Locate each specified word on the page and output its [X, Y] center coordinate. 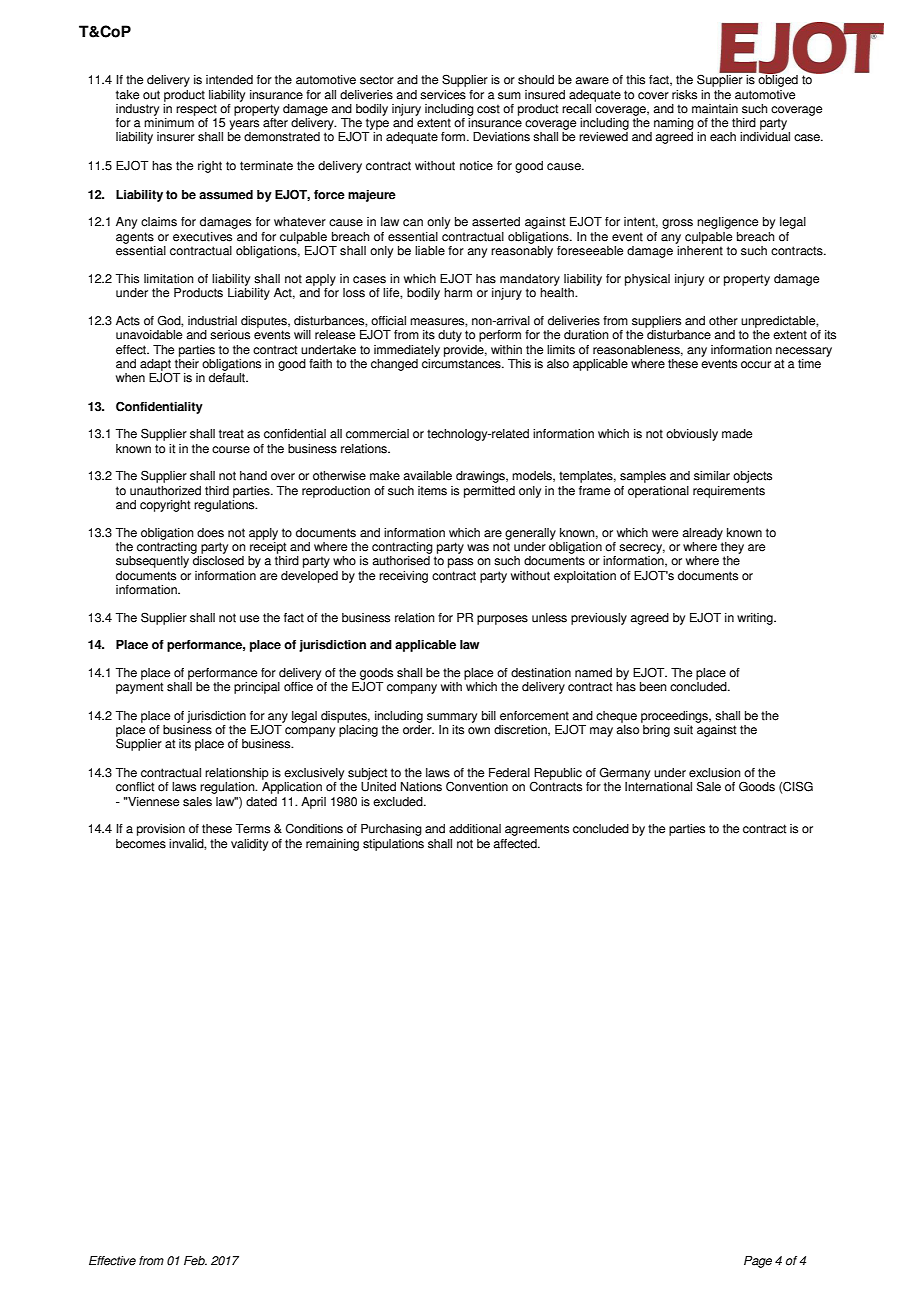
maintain [715, 109]
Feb [195, 1261]
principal [257, 688]
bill [489, 716]
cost [488, 109]
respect [196, 110]
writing [756, 619]
